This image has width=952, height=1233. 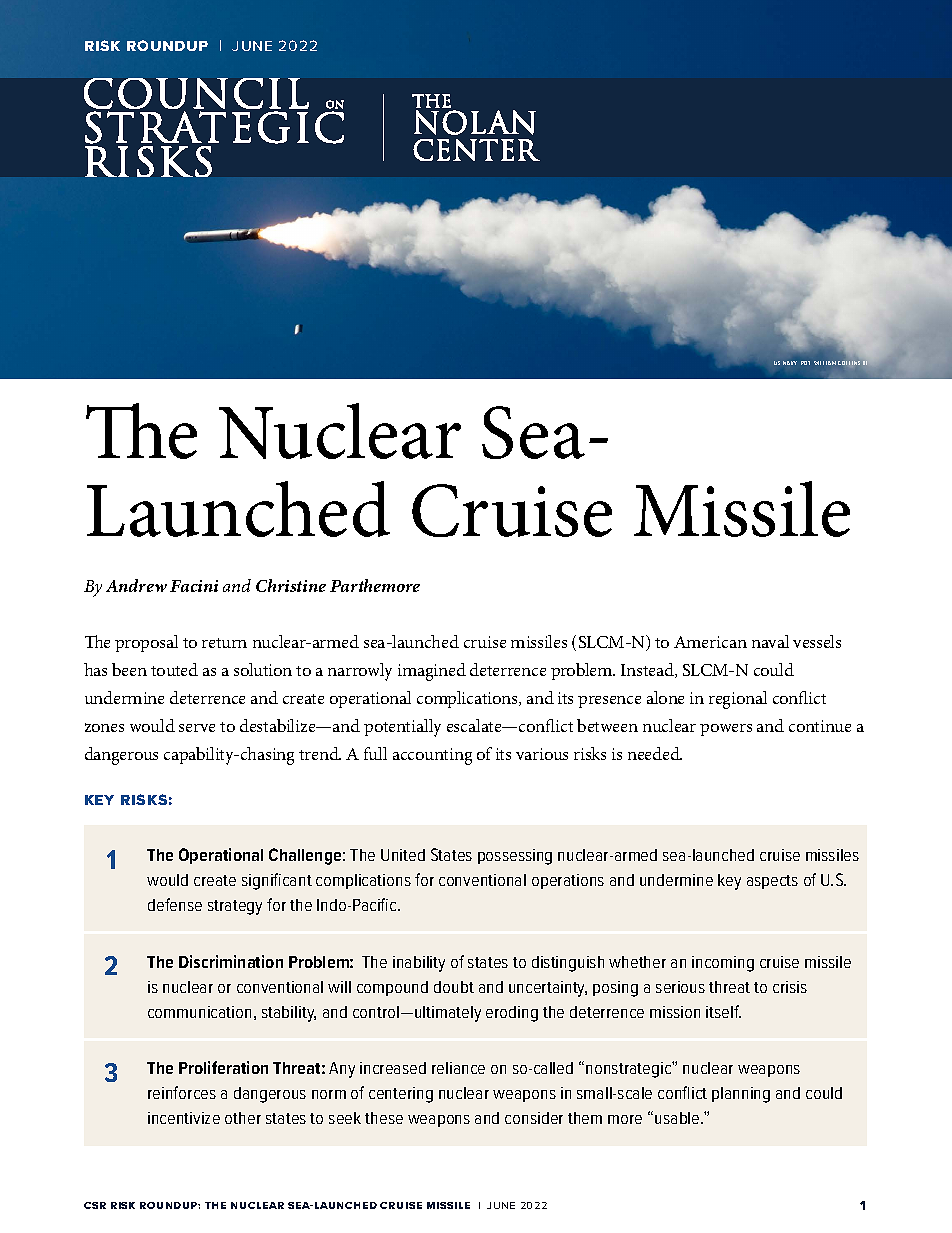 What do you see at coordinates (432, 756) in the image?
I see `accounting` at bounding box center [432, 756].
